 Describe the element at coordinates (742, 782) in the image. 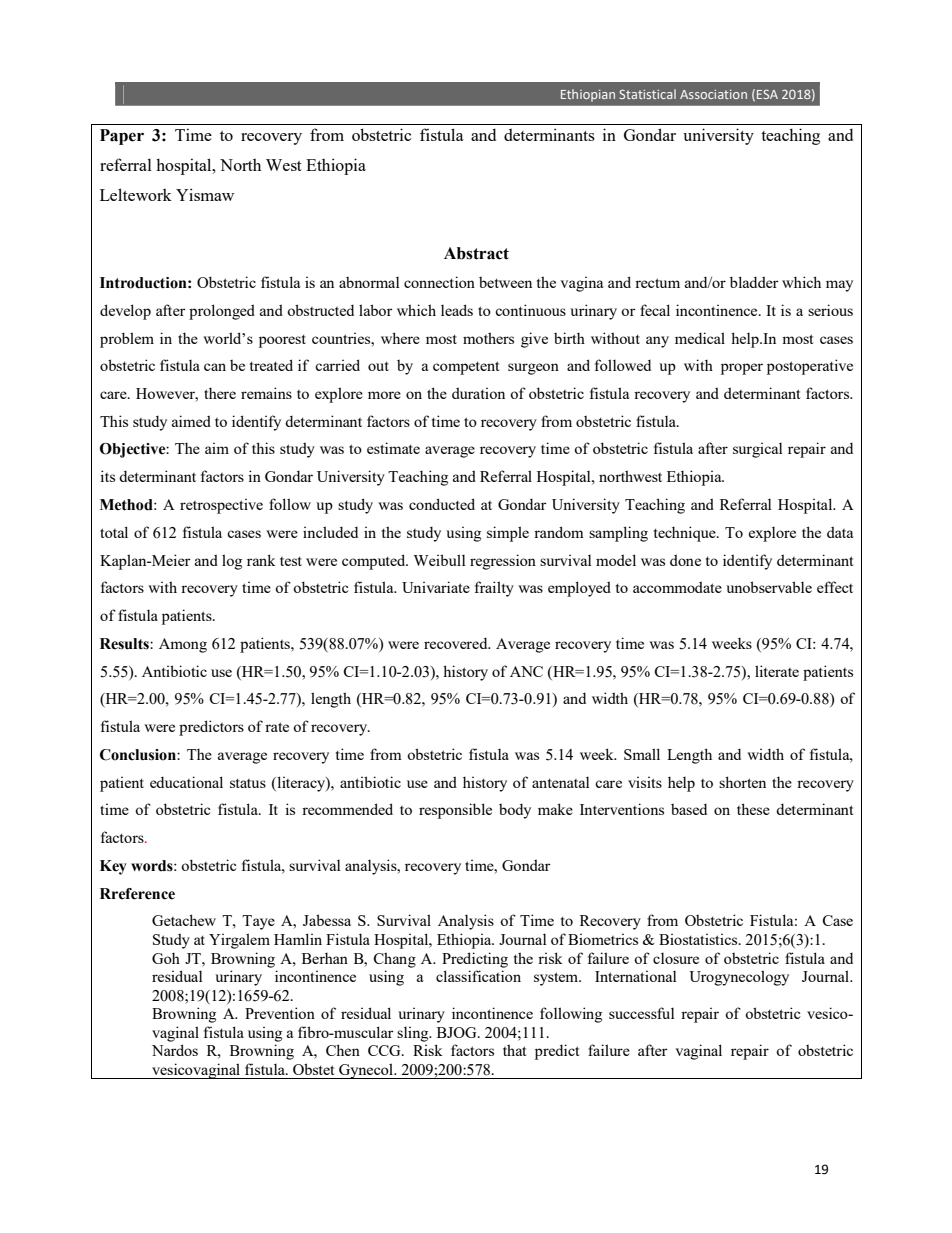

I see `shorten` at that location.
